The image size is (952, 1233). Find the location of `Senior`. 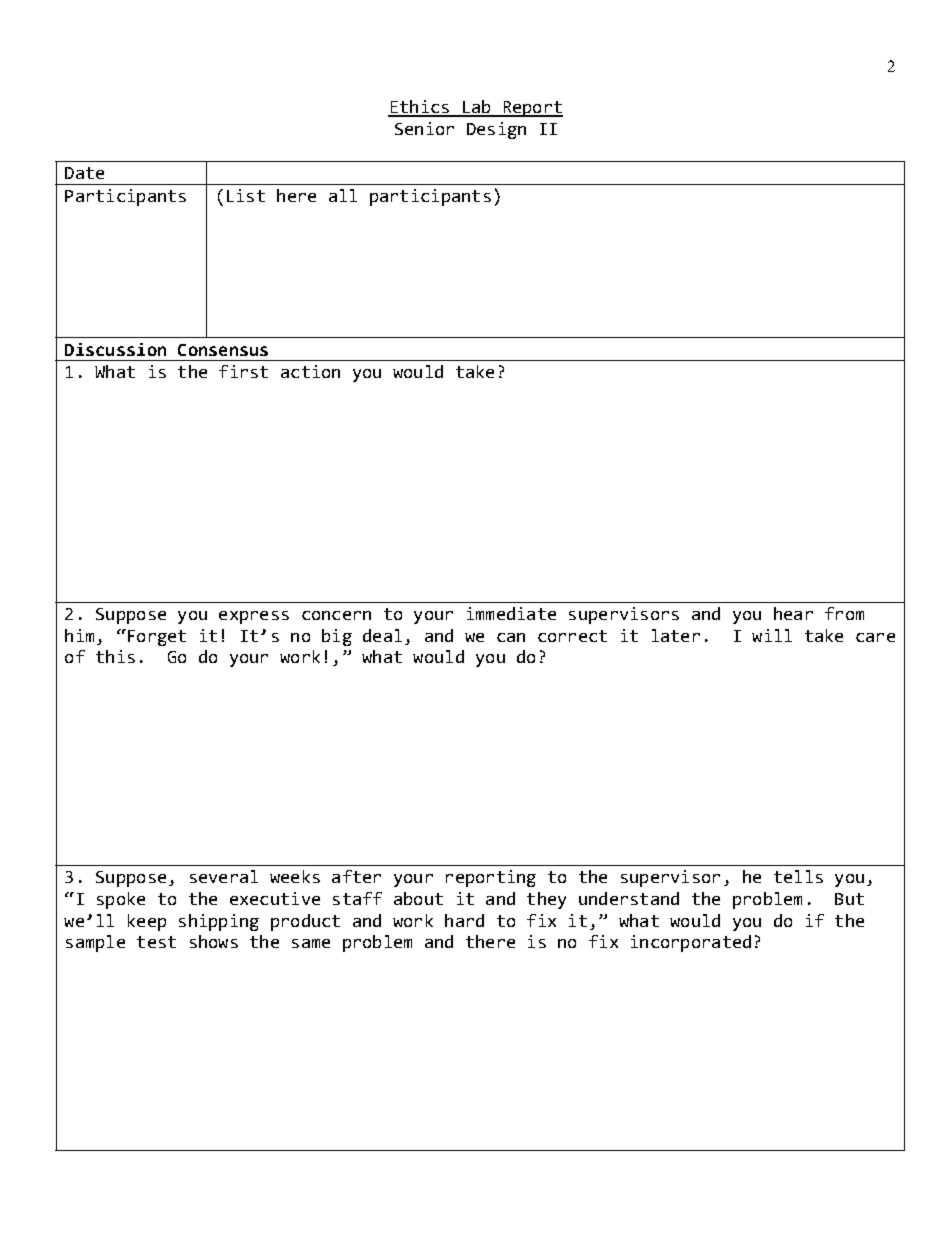

Senior is located at coordinates (424, 128).
